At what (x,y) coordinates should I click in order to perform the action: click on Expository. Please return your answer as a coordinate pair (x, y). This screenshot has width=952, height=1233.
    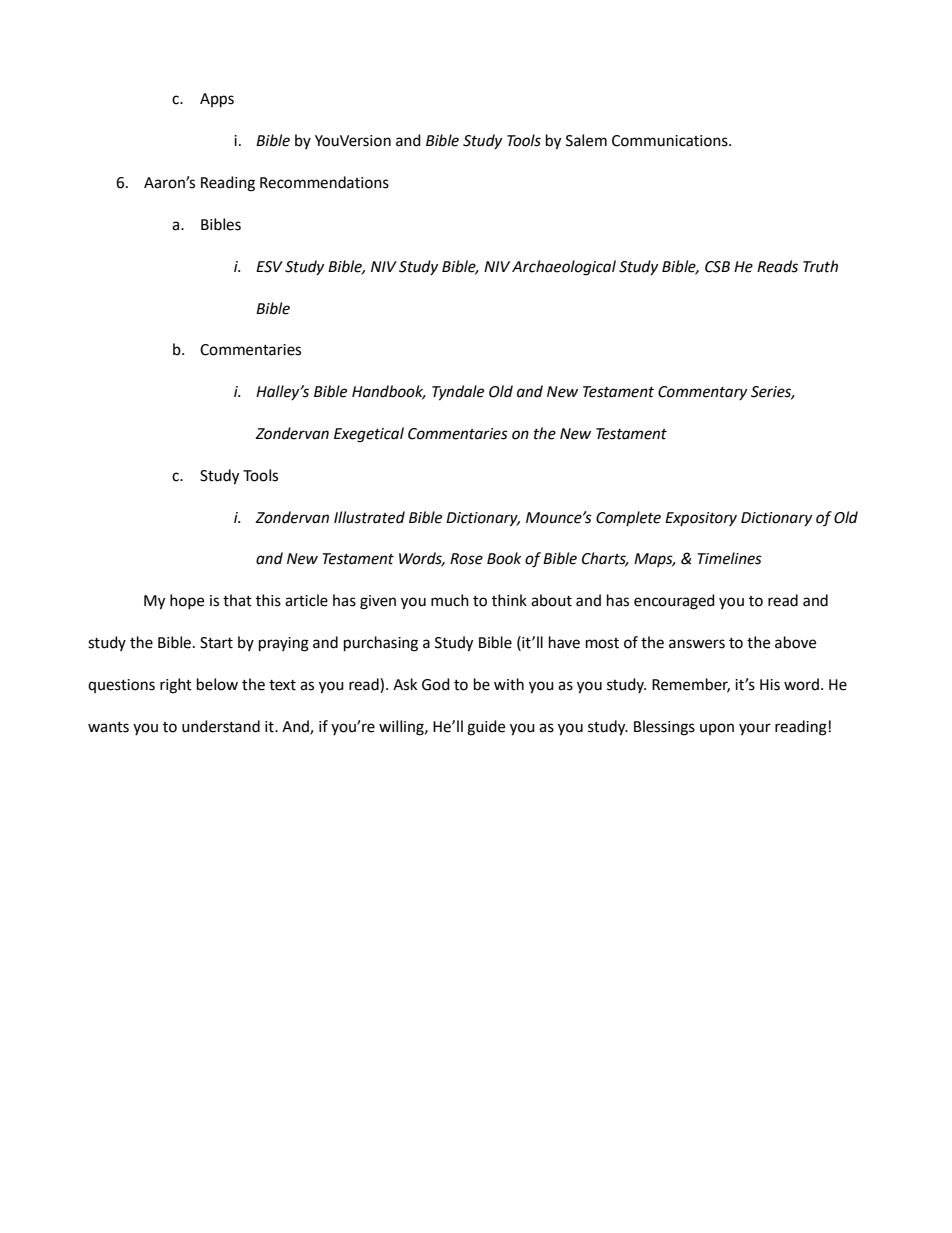
    Looking at the image, I should click on (701, 519).
